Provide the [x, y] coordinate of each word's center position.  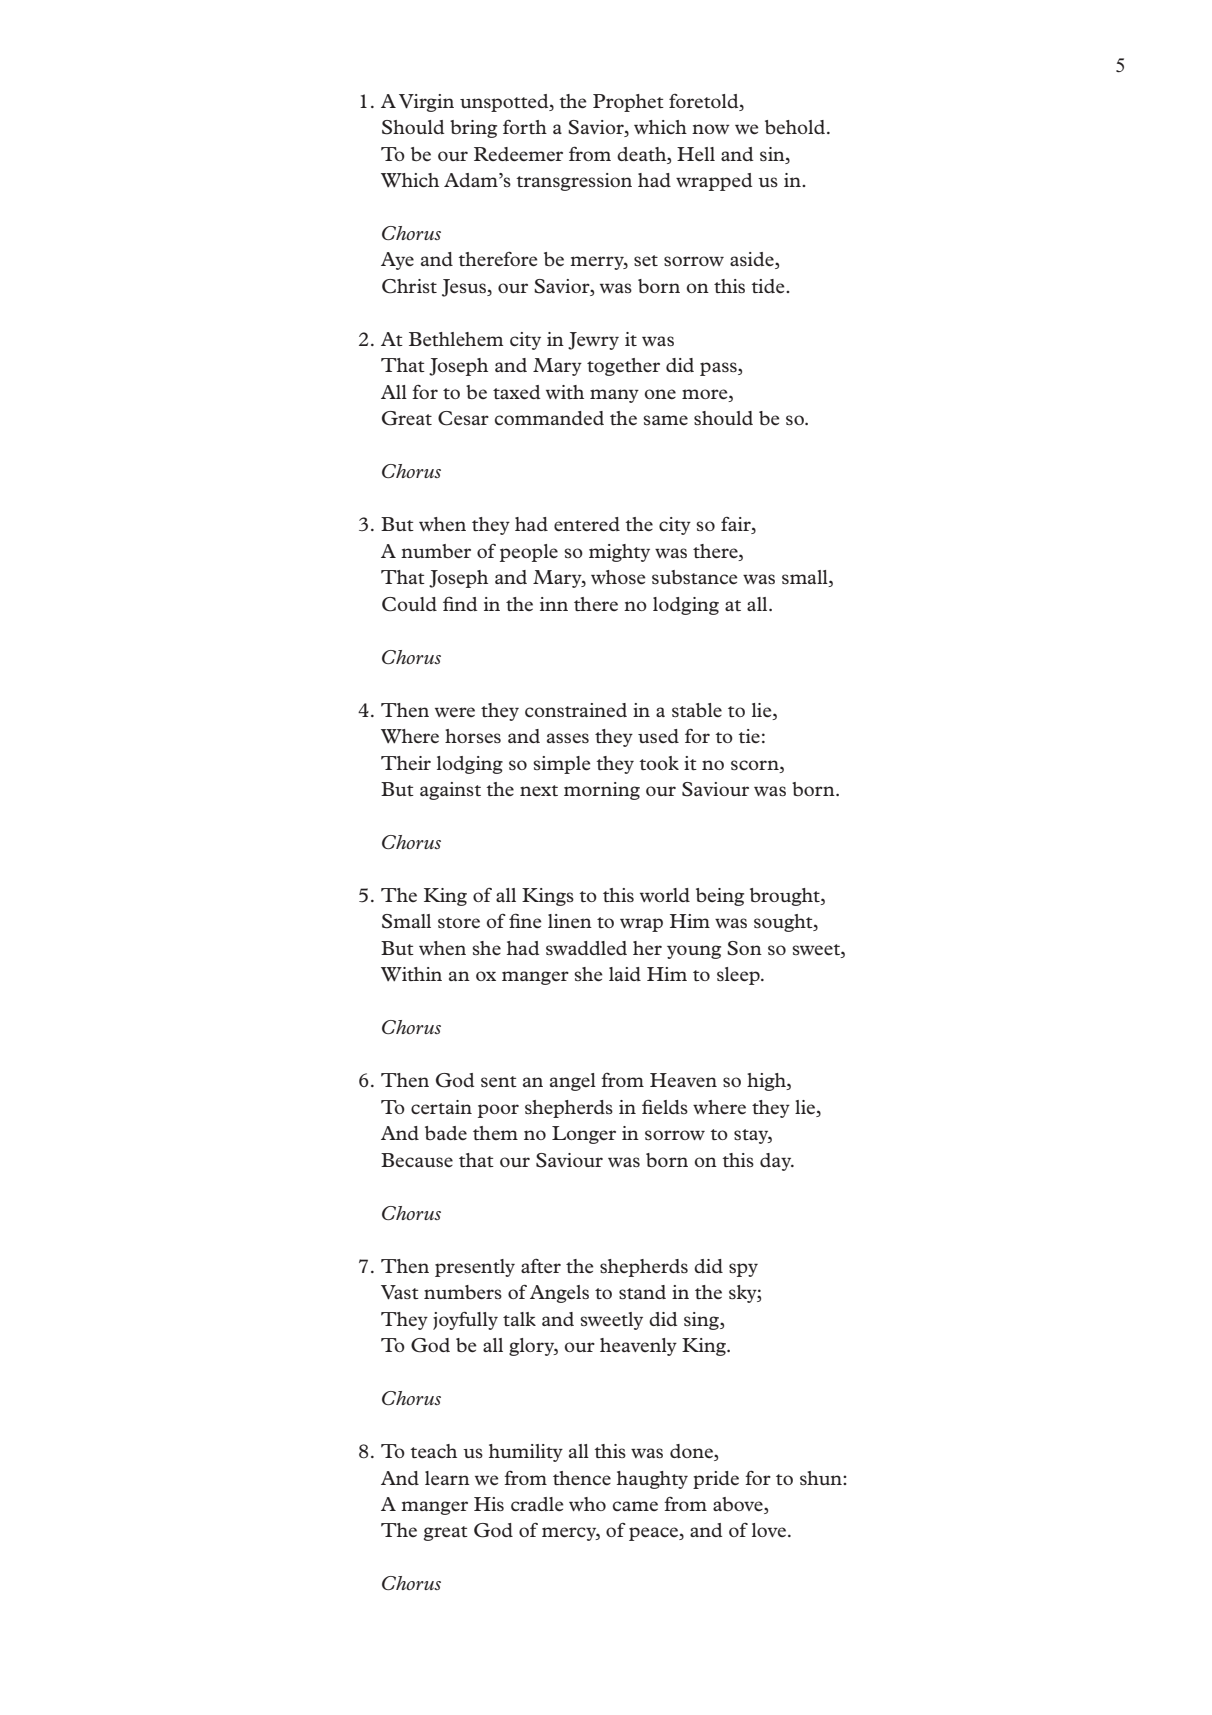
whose [618, 577]
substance [695, 577]
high [767, 1082]
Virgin [426, 103]
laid [625, 974]
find [460, 603]
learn [447, 1478]
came [635, 1506]
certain [441, 1107]
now [711, 129]
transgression [574, 182]
